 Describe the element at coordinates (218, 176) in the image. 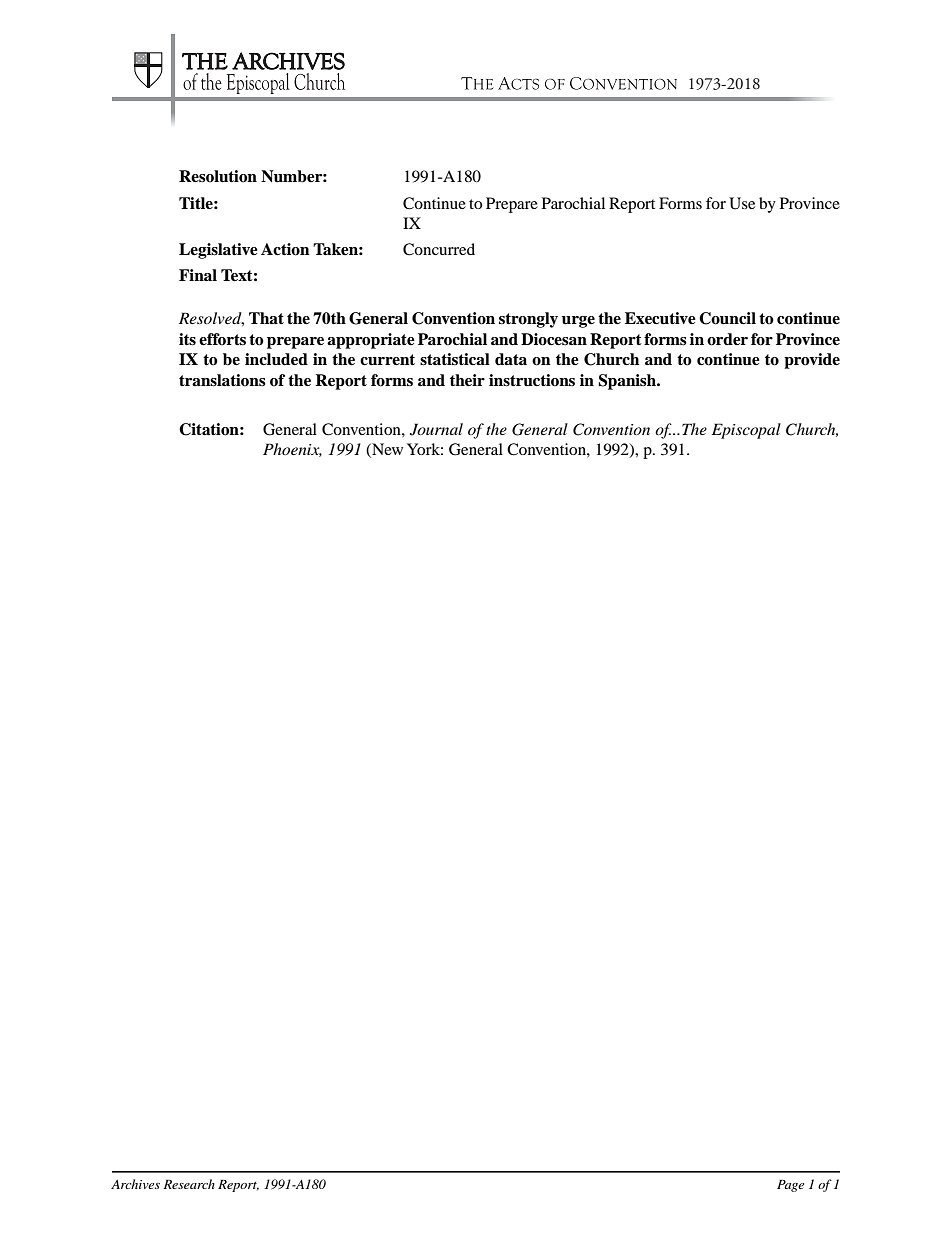

I see `Resolution` at that location.
